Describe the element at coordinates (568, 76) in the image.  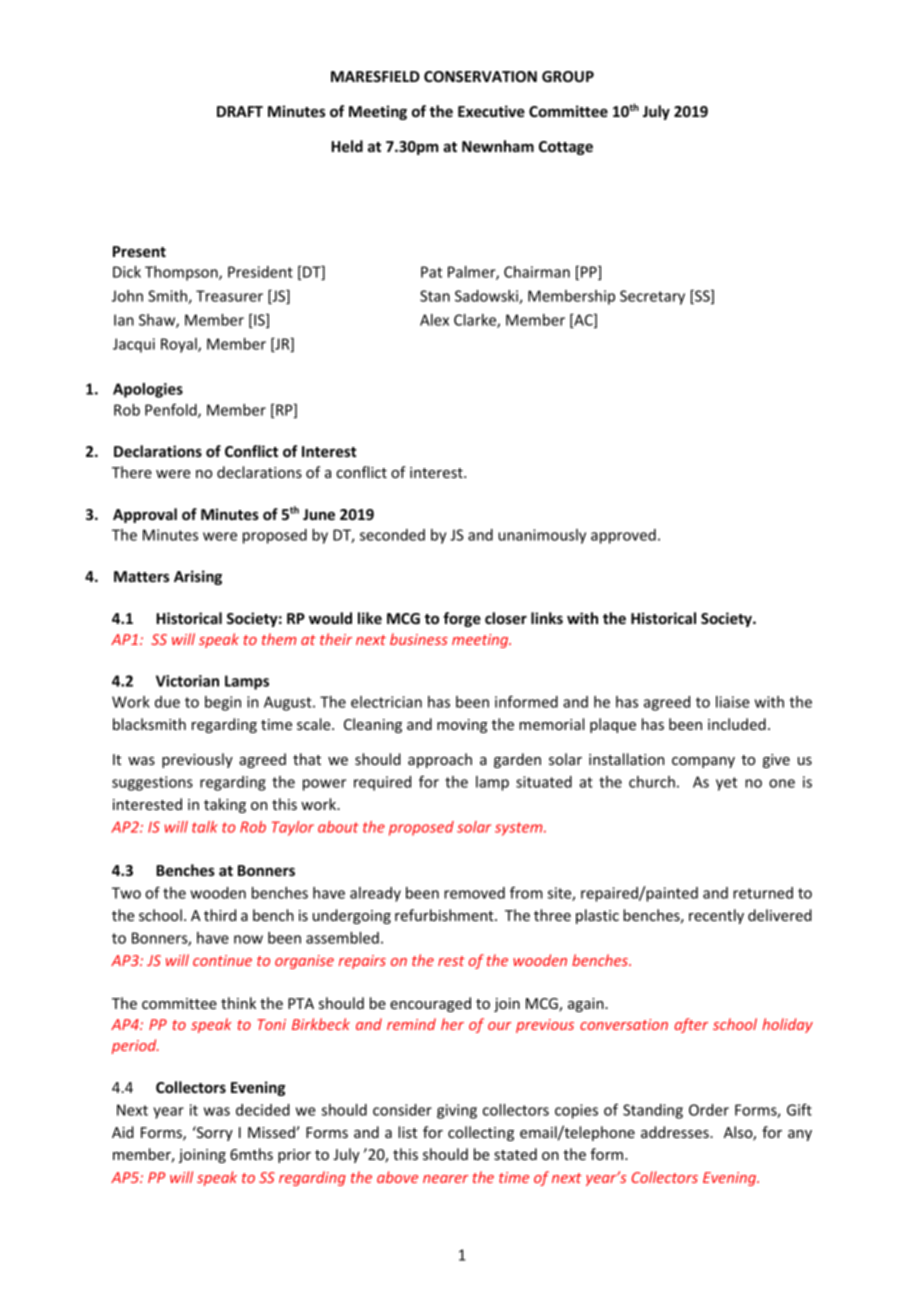
I see `GROUP` at that location.
